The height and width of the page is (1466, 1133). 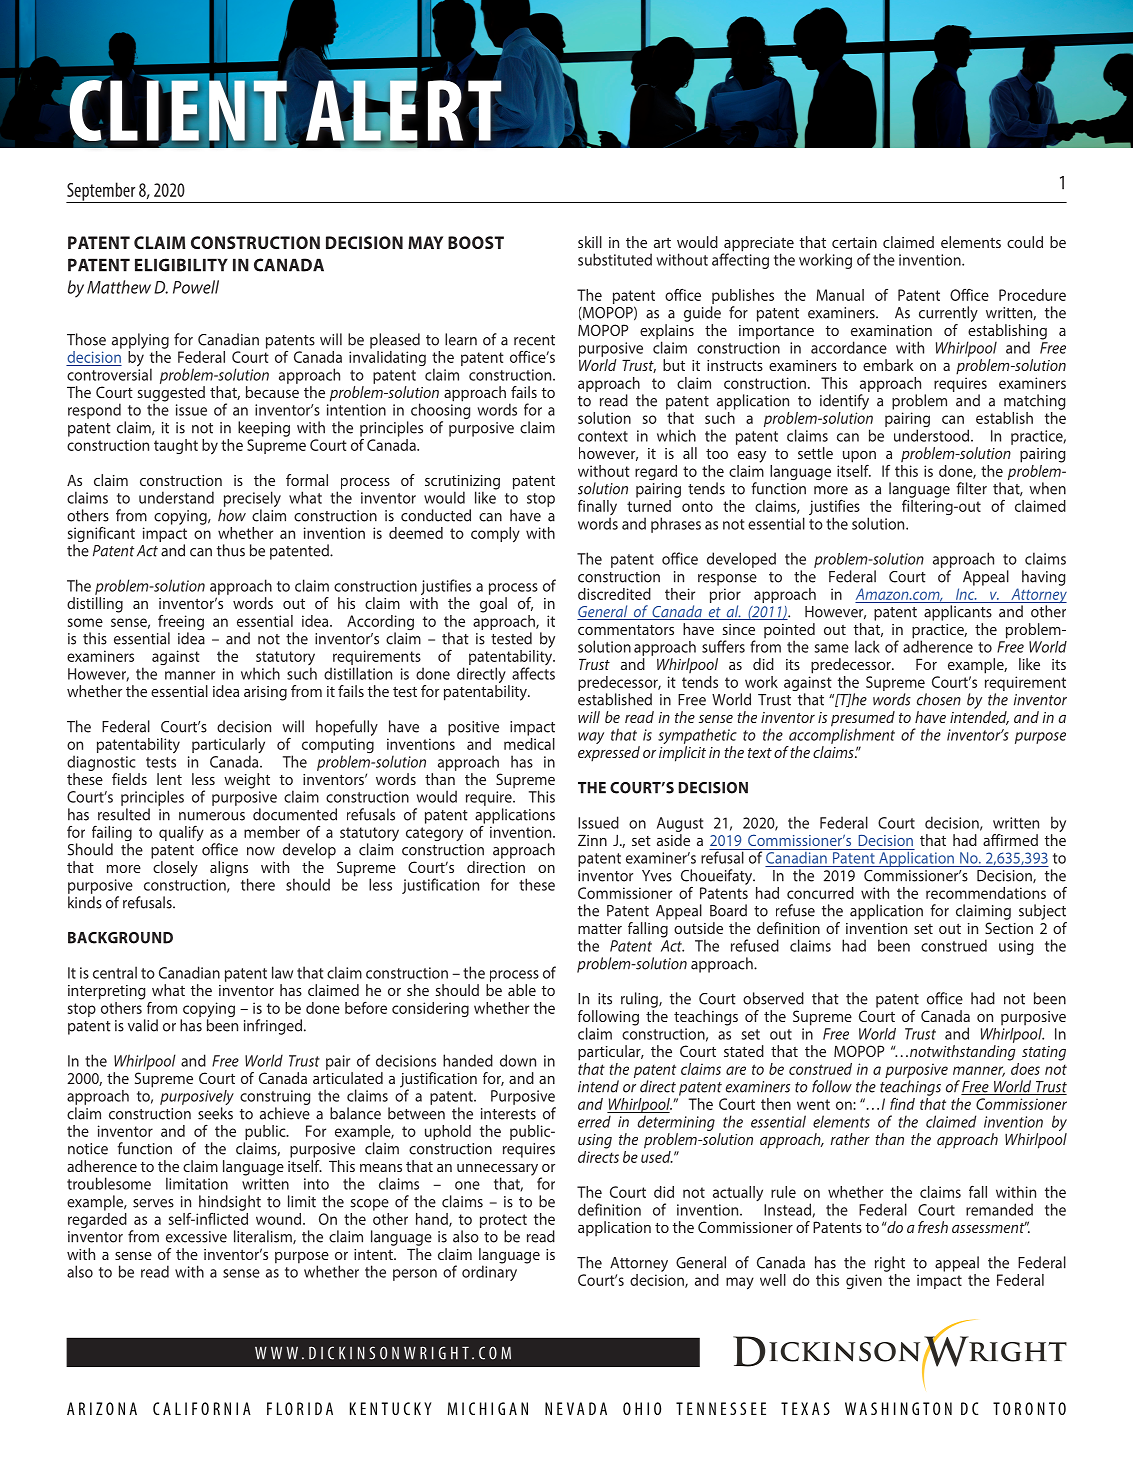 I want to click on finally, so click(x=597, y=509).
